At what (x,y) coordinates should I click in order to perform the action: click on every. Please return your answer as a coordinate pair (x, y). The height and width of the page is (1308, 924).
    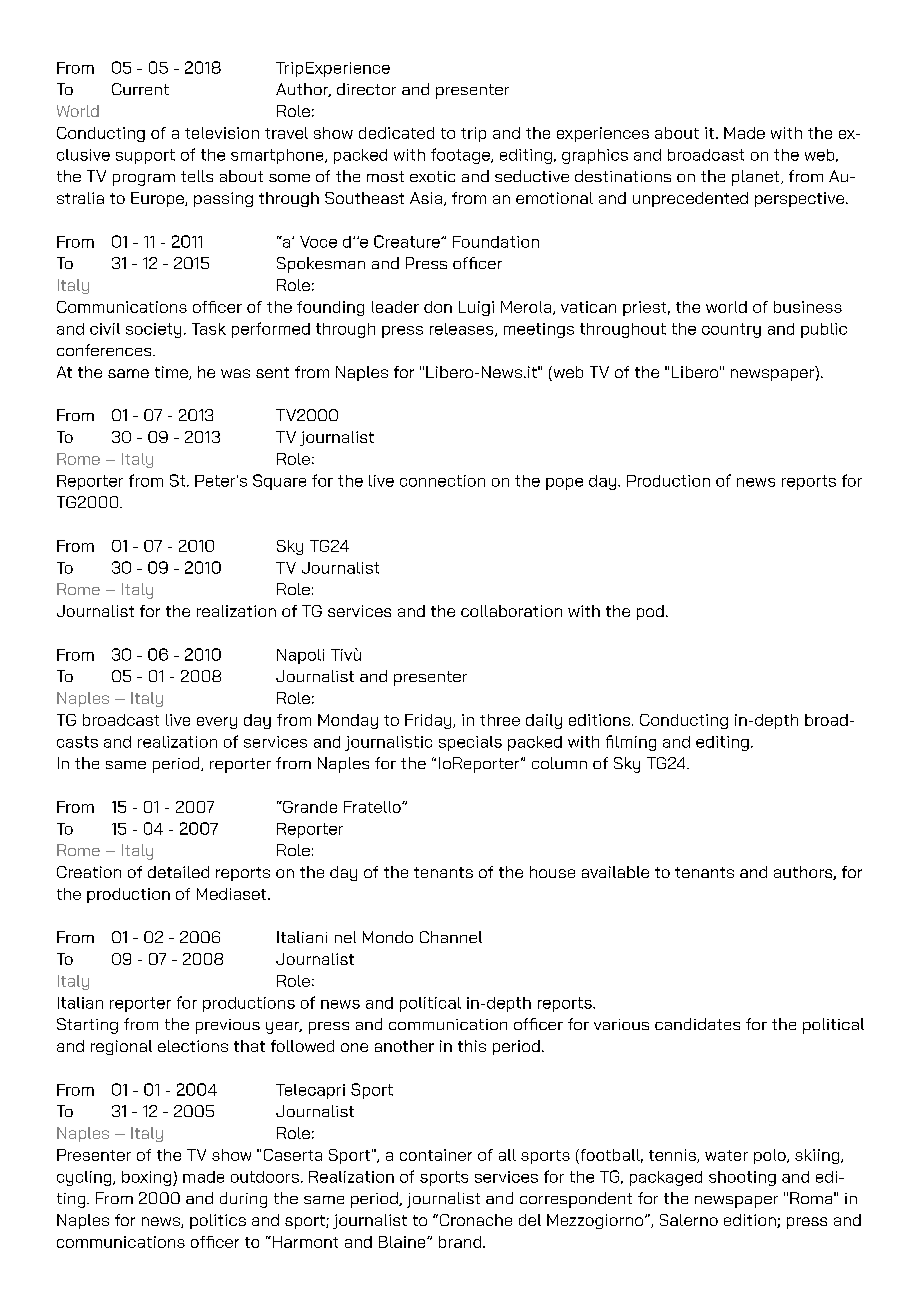
    Looking at the image, I should click on (217, 723).
